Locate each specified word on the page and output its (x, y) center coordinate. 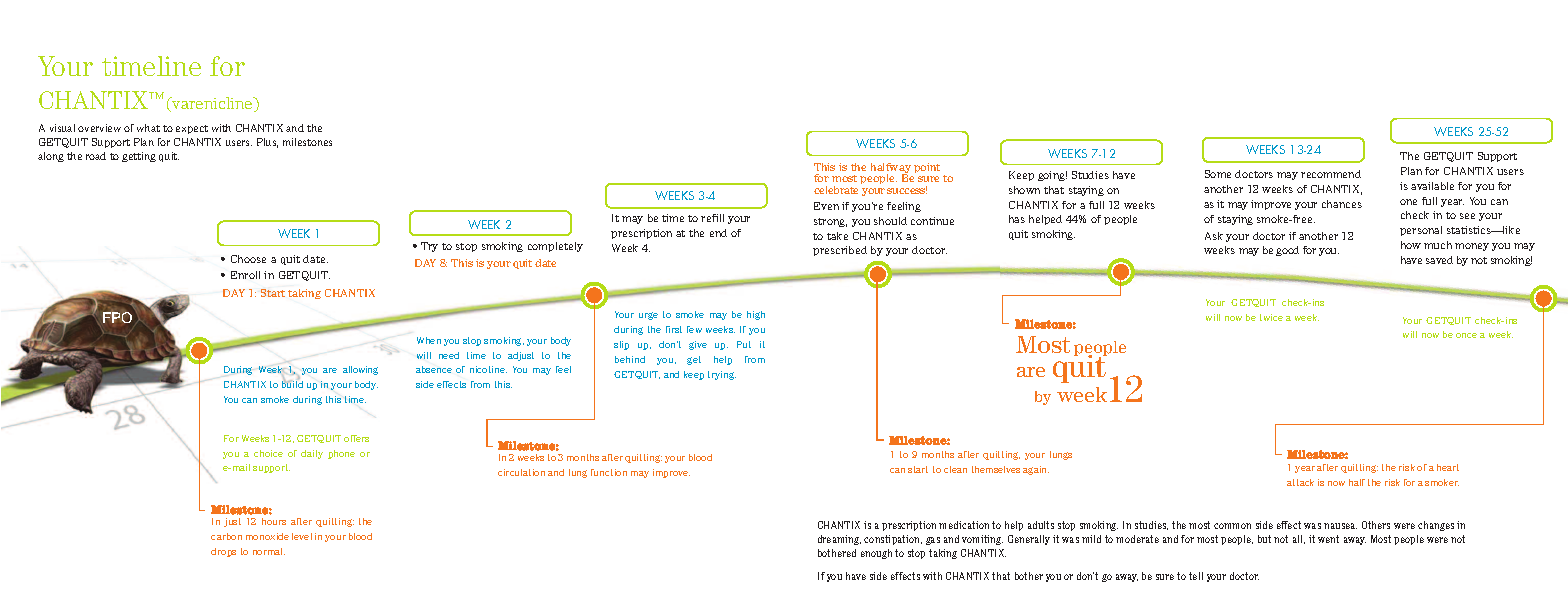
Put (744, 344)
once (1466, 335)
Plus (267, 143)
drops (223, 552)
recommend (1331, 174)
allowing (360, 370)
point (927, 168)
